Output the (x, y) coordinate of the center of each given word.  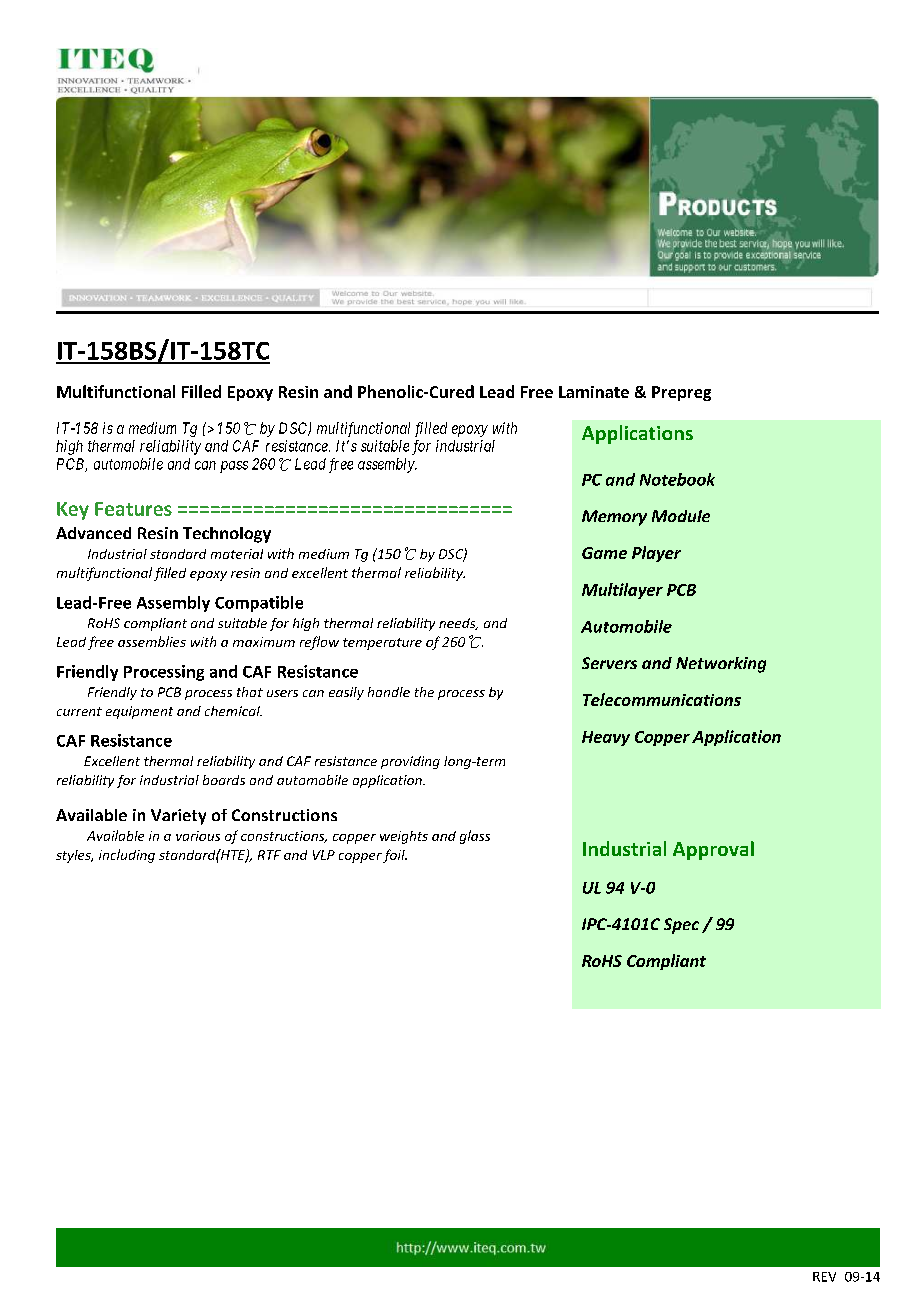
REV (824, 1277)
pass (234, 467)
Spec (681, 926)
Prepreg (681, 393)
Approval (713, 850)
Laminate (594, 392)
